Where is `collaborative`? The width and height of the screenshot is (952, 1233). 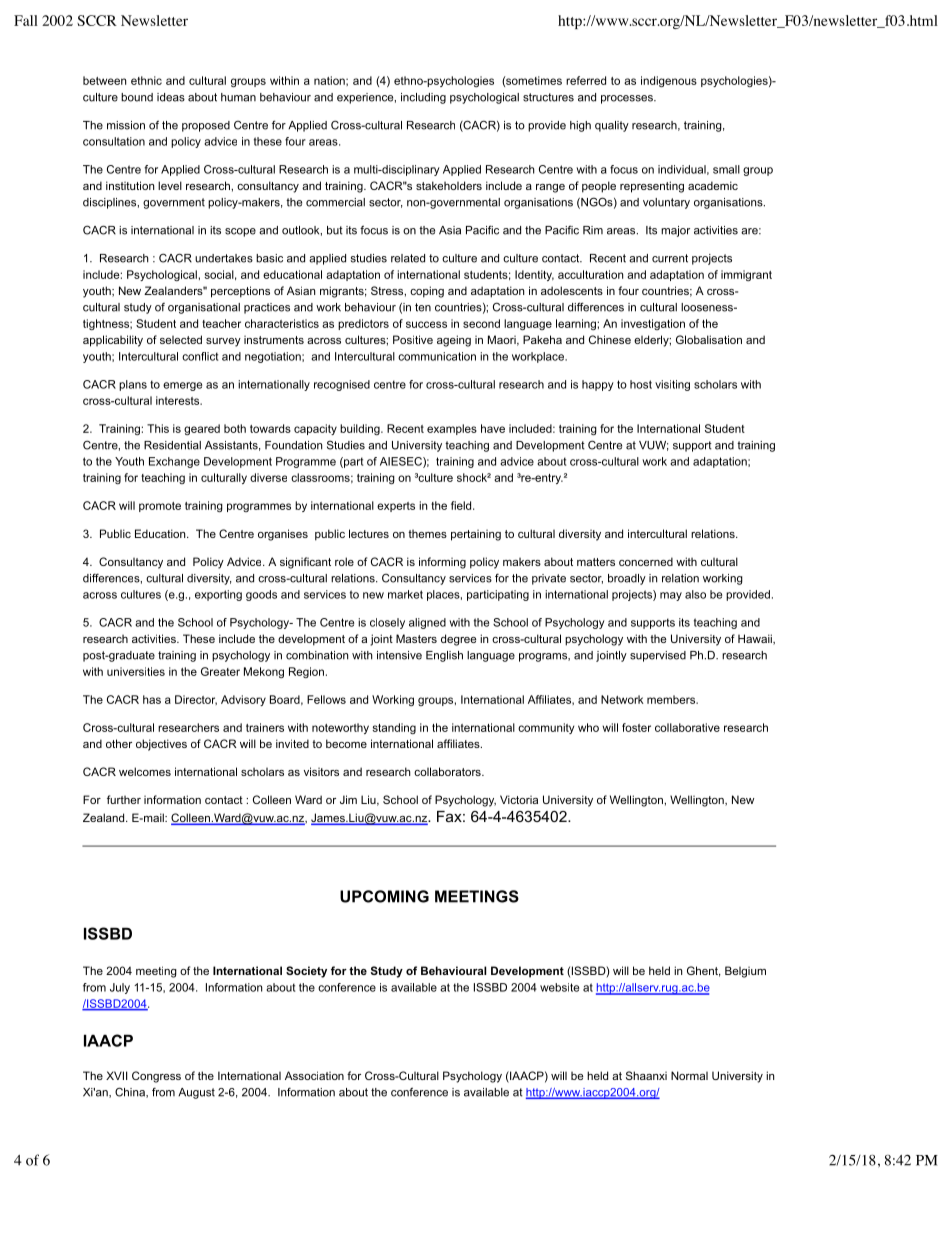 collaborative is located at coordinates (687, 727).
